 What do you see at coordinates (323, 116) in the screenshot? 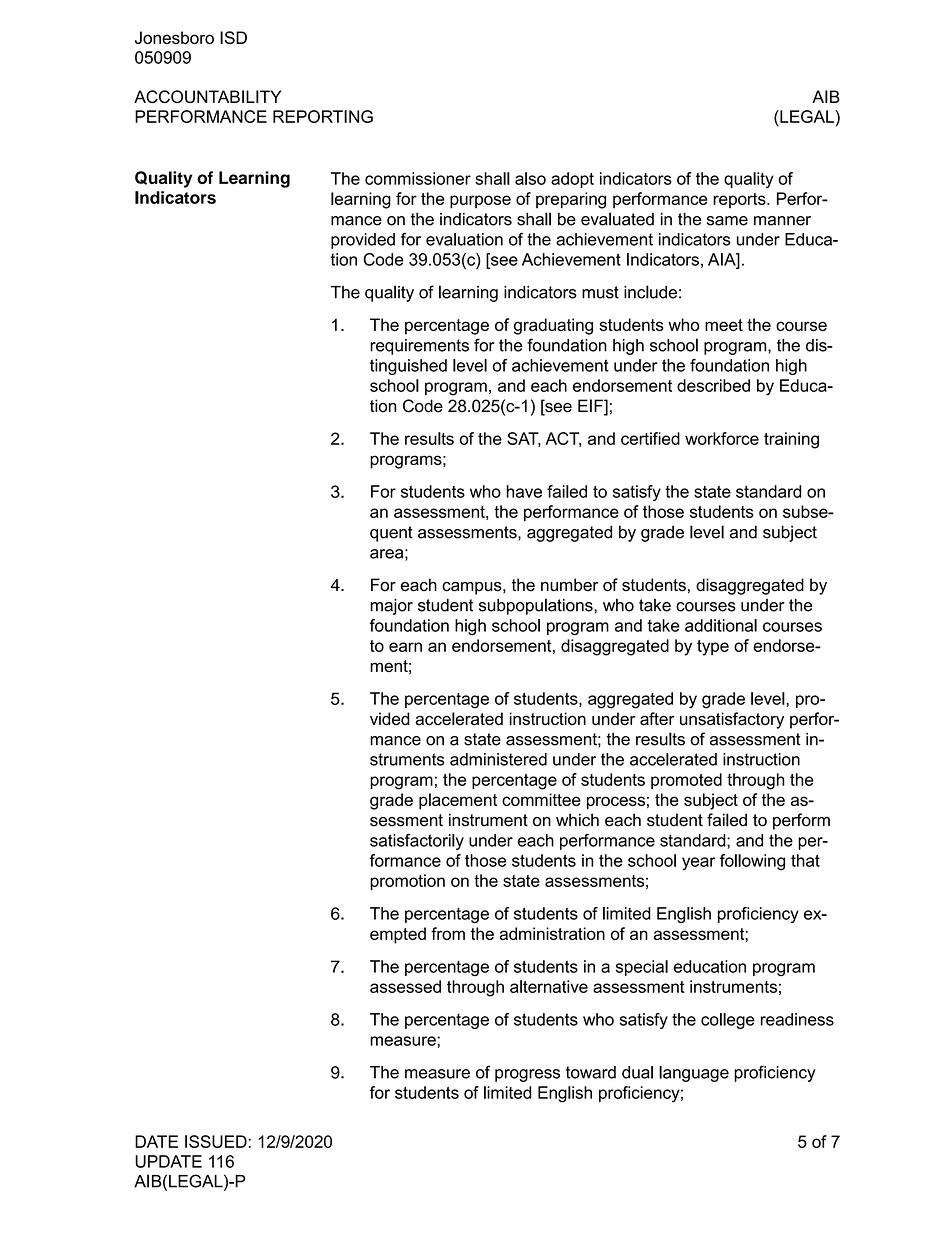
I see `REPORTING` at bounding box center [323, 116].
